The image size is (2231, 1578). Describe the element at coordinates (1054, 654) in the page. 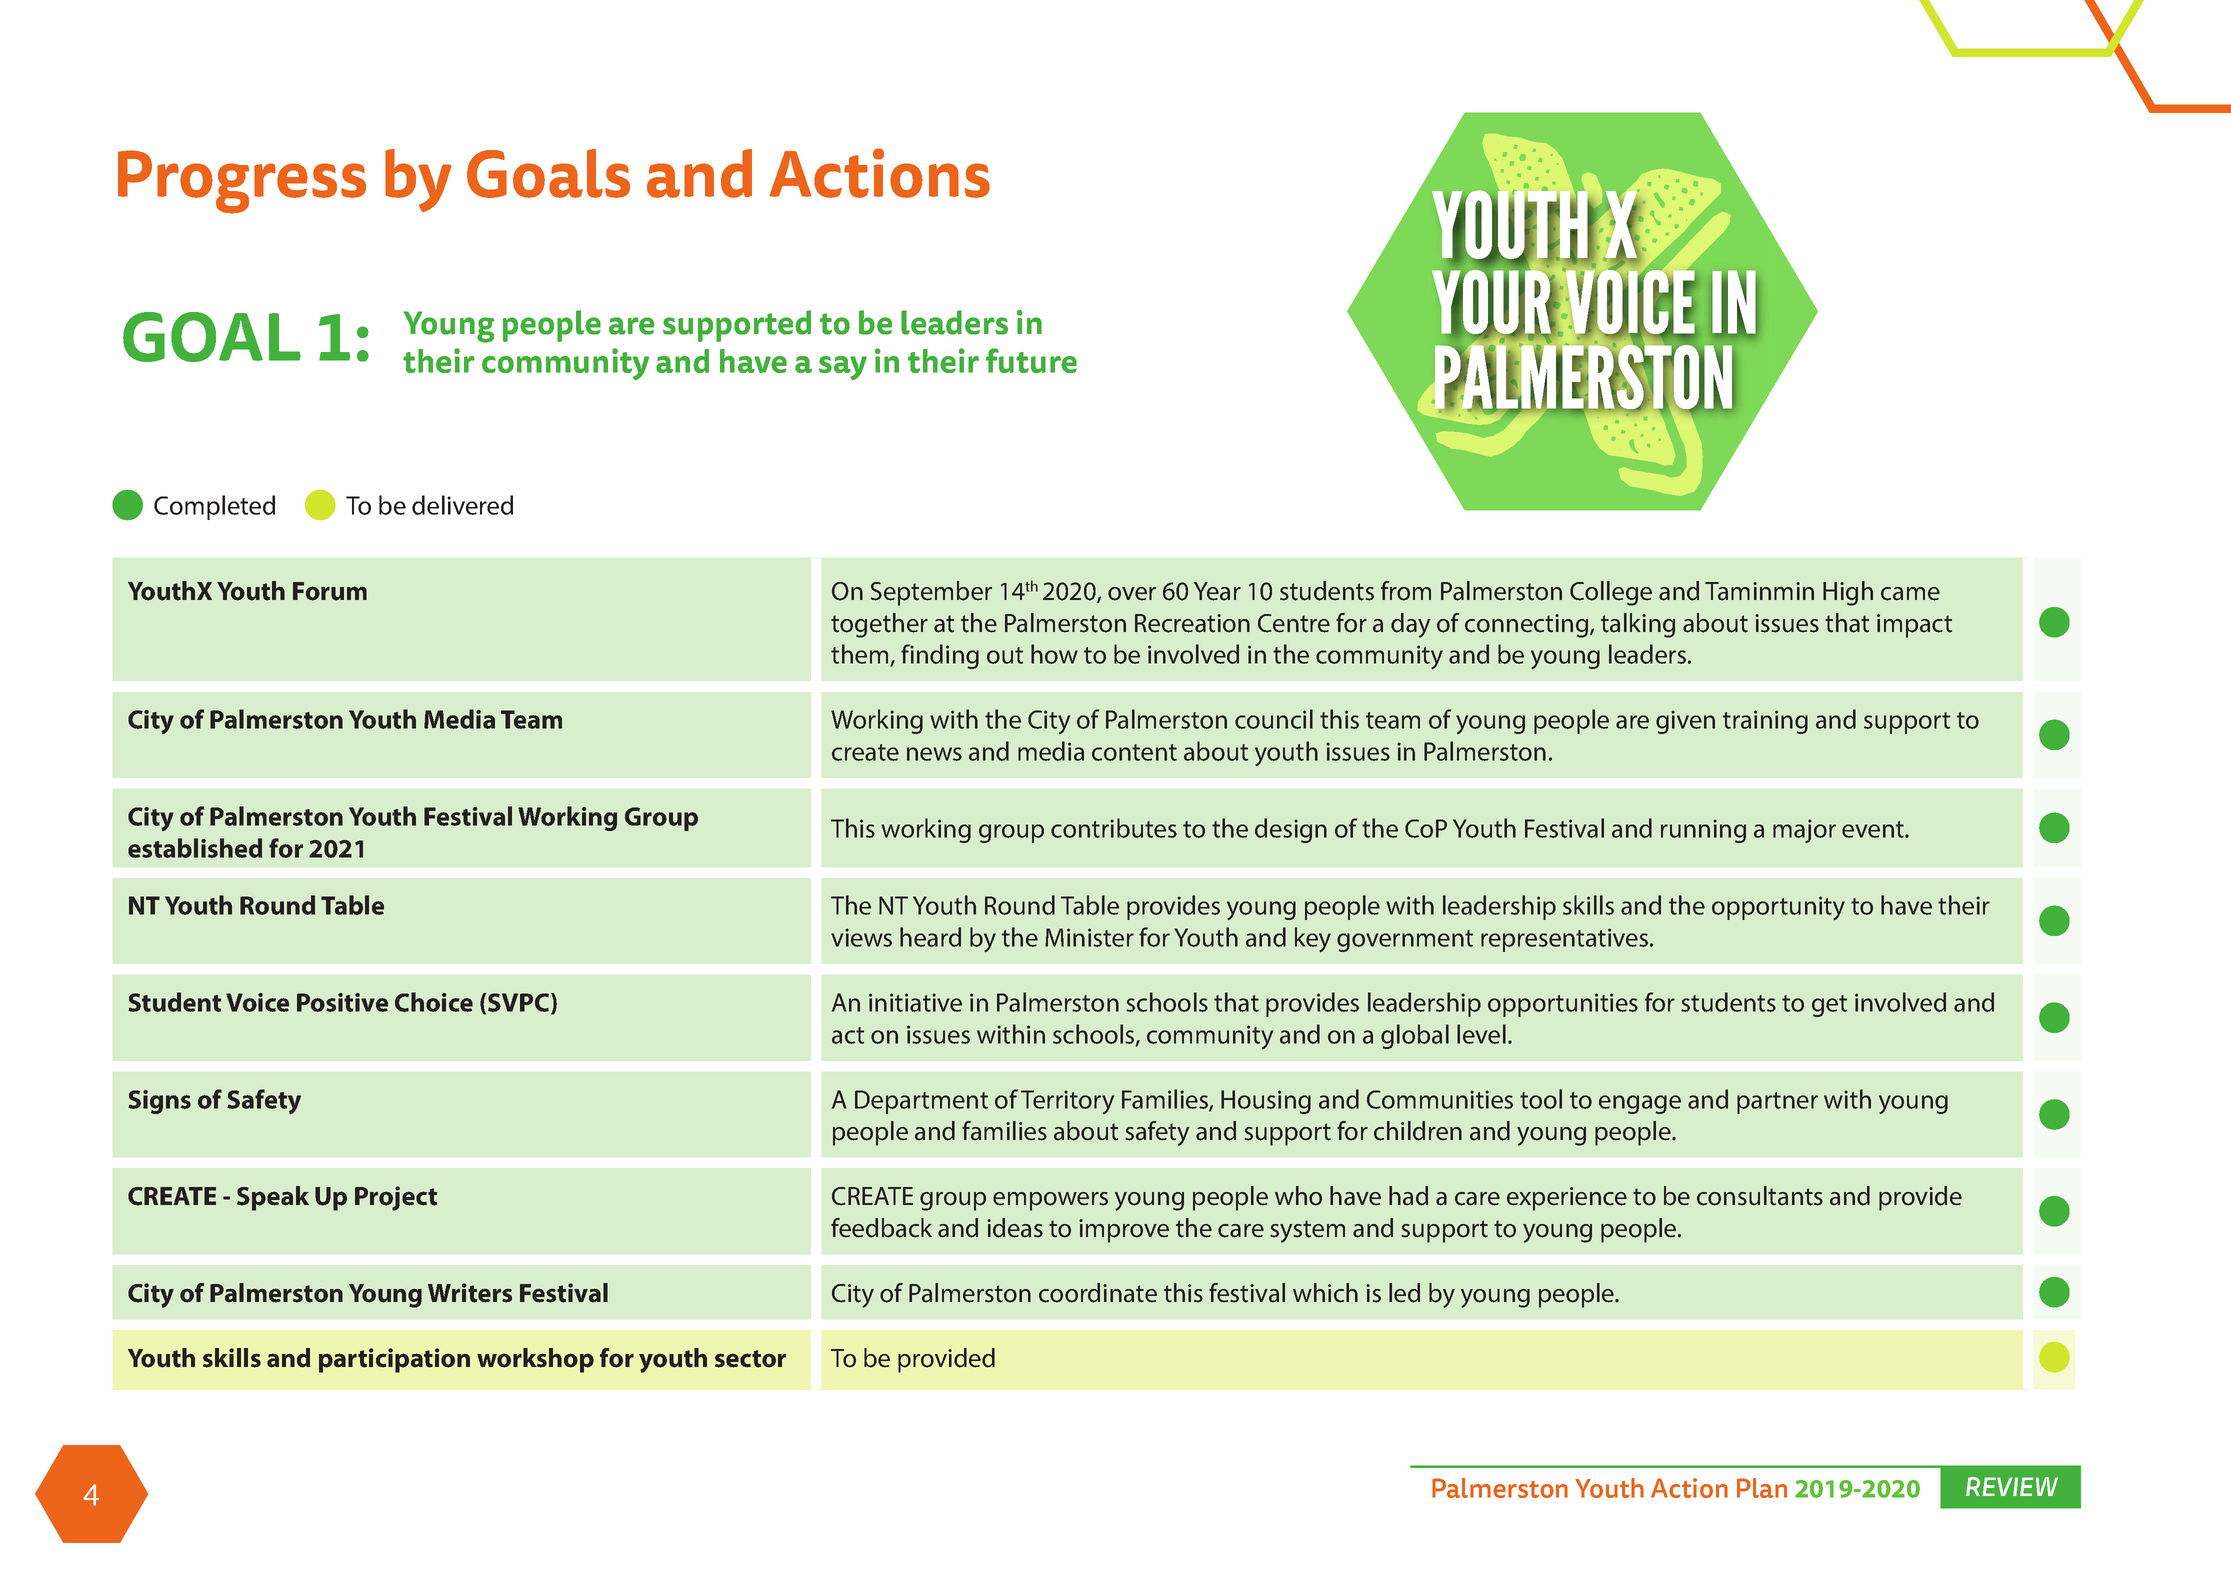

I see `how` at that location.
